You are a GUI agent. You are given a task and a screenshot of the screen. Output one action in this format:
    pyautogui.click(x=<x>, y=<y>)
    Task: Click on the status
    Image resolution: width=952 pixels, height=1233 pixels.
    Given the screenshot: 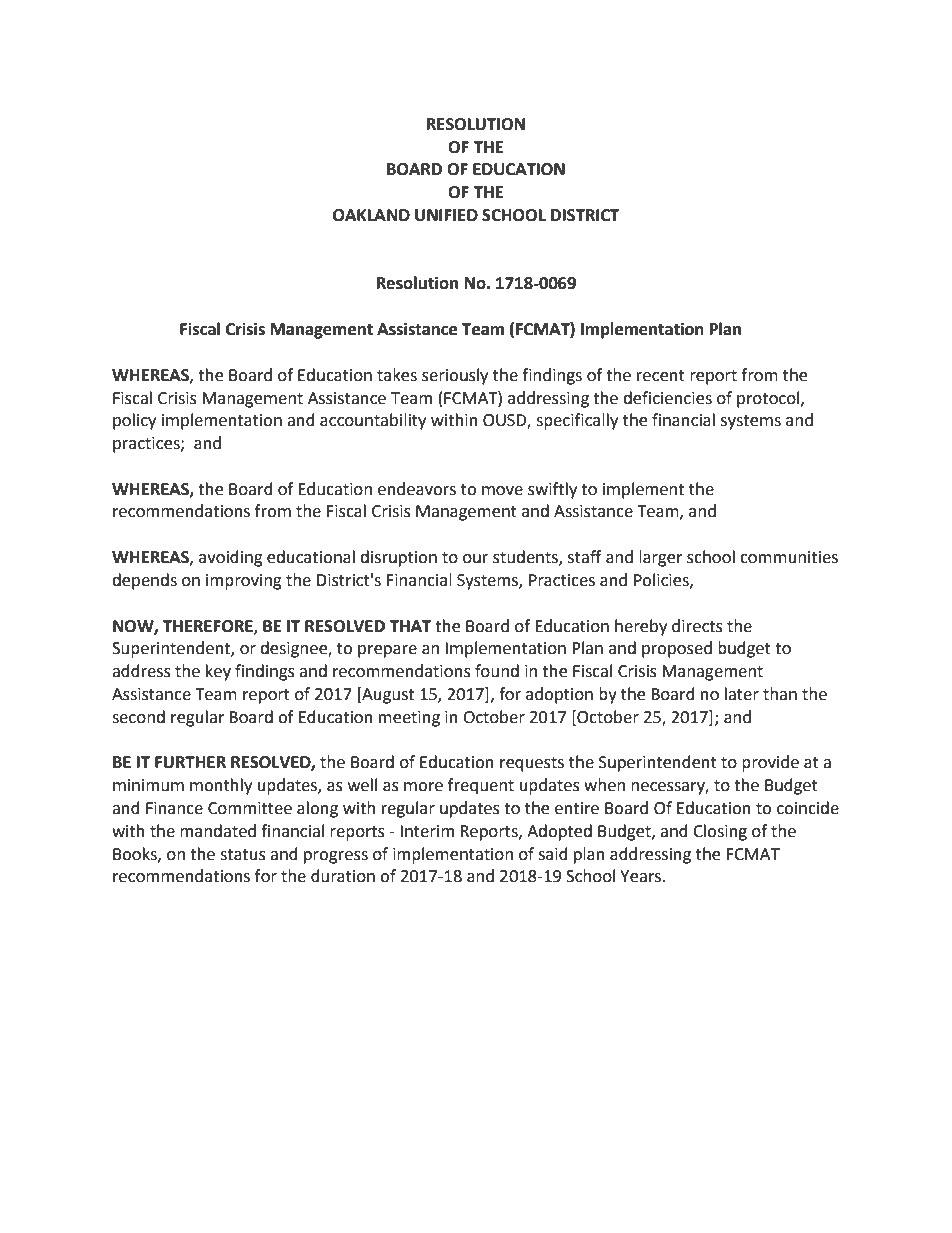 What is the action you would take?
    pyautogui.click(x=243, y=855)
